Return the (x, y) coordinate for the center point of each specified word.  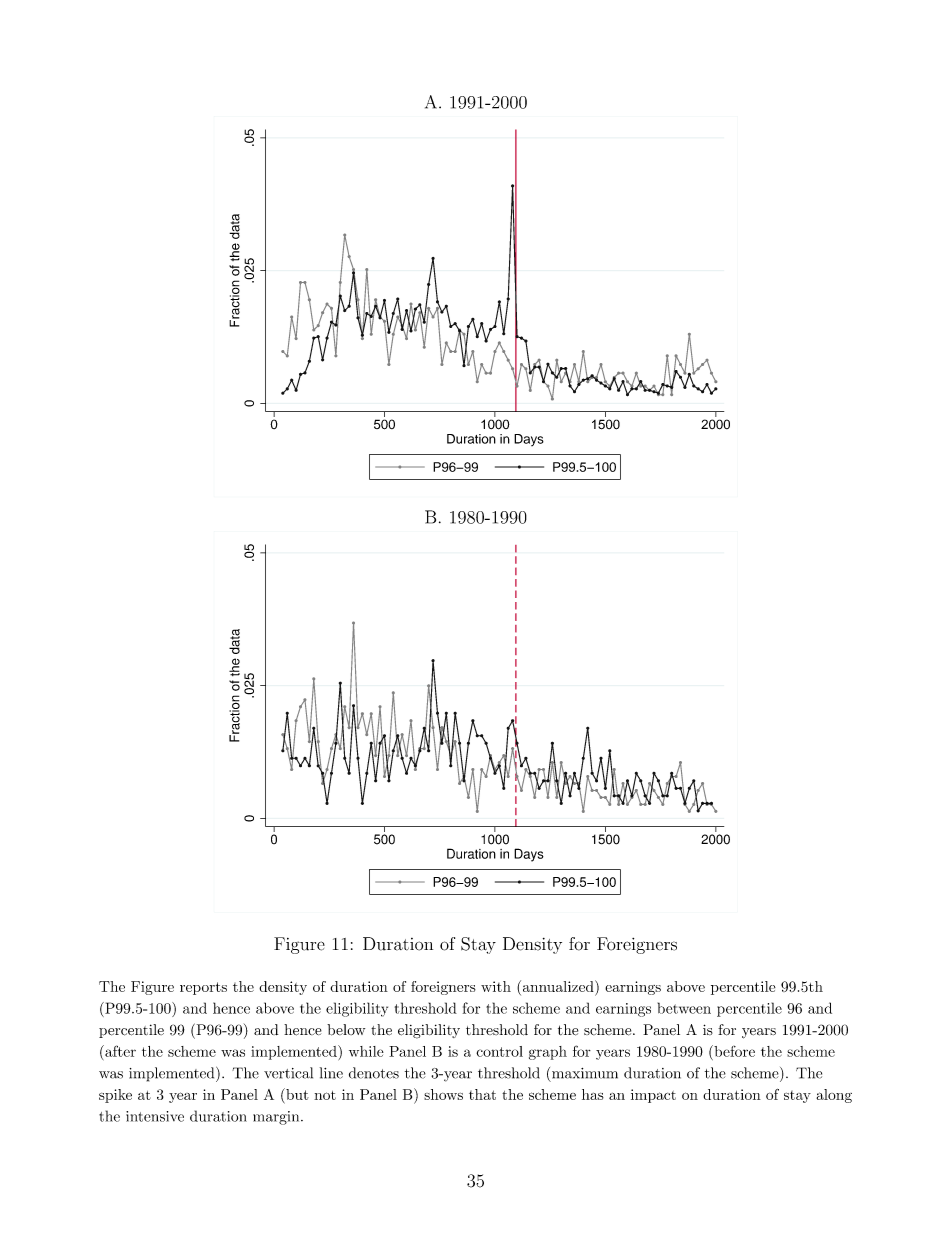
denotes (374, 1073)
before (733, 1051)
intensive (155, 1116)
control (499, 1051)
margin (277, 1118)
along (834, 1096)
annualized (558, 986)
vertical (288, 1073)
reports (203, 988)
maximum (585, 1073)
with (496, 986)
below (346, 1030)
